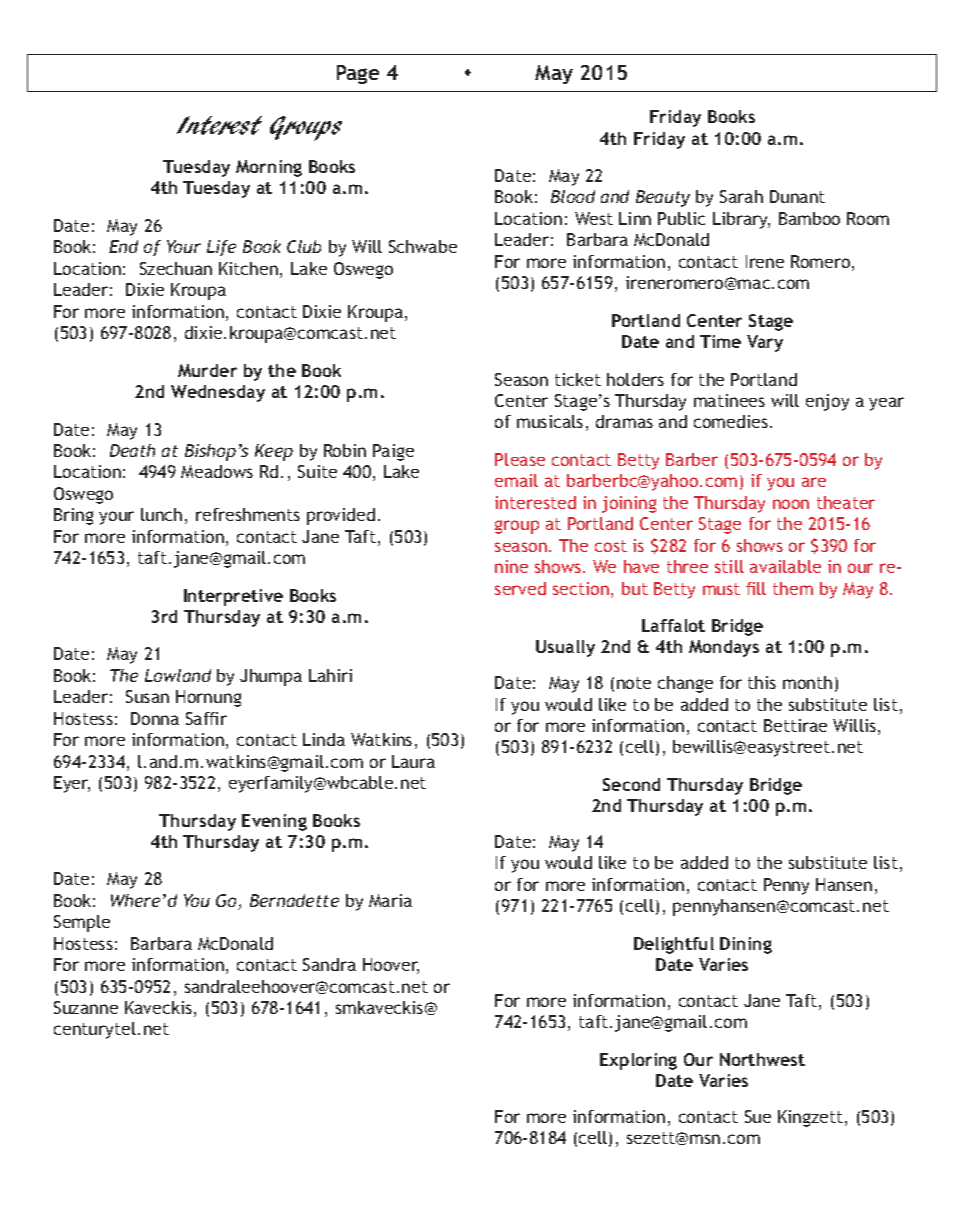  Describe the element at coordinates (741, 196) in the image. I see `Sarah` at that location.
